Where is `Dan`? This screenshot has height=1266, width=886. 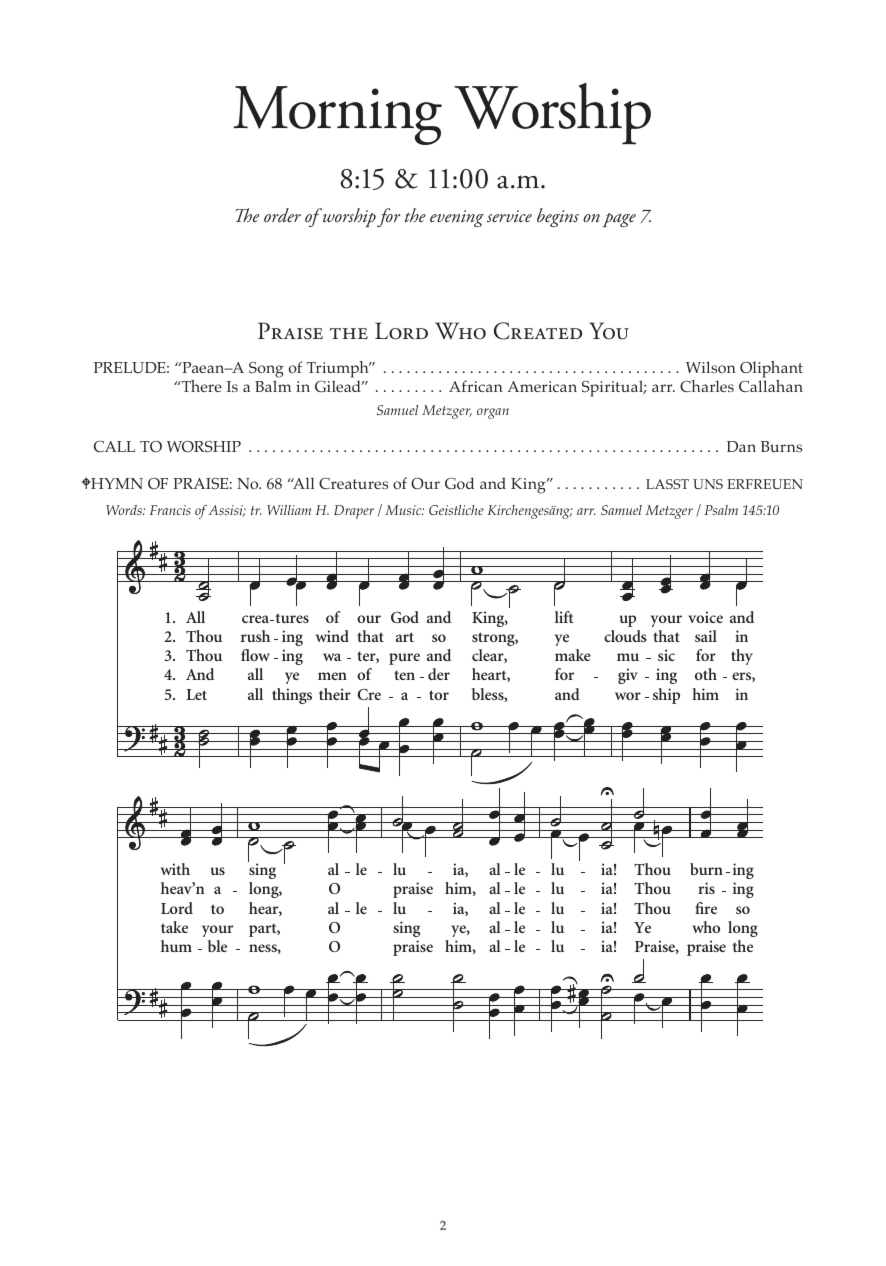
Dan is located at coordinates (741, 446).
